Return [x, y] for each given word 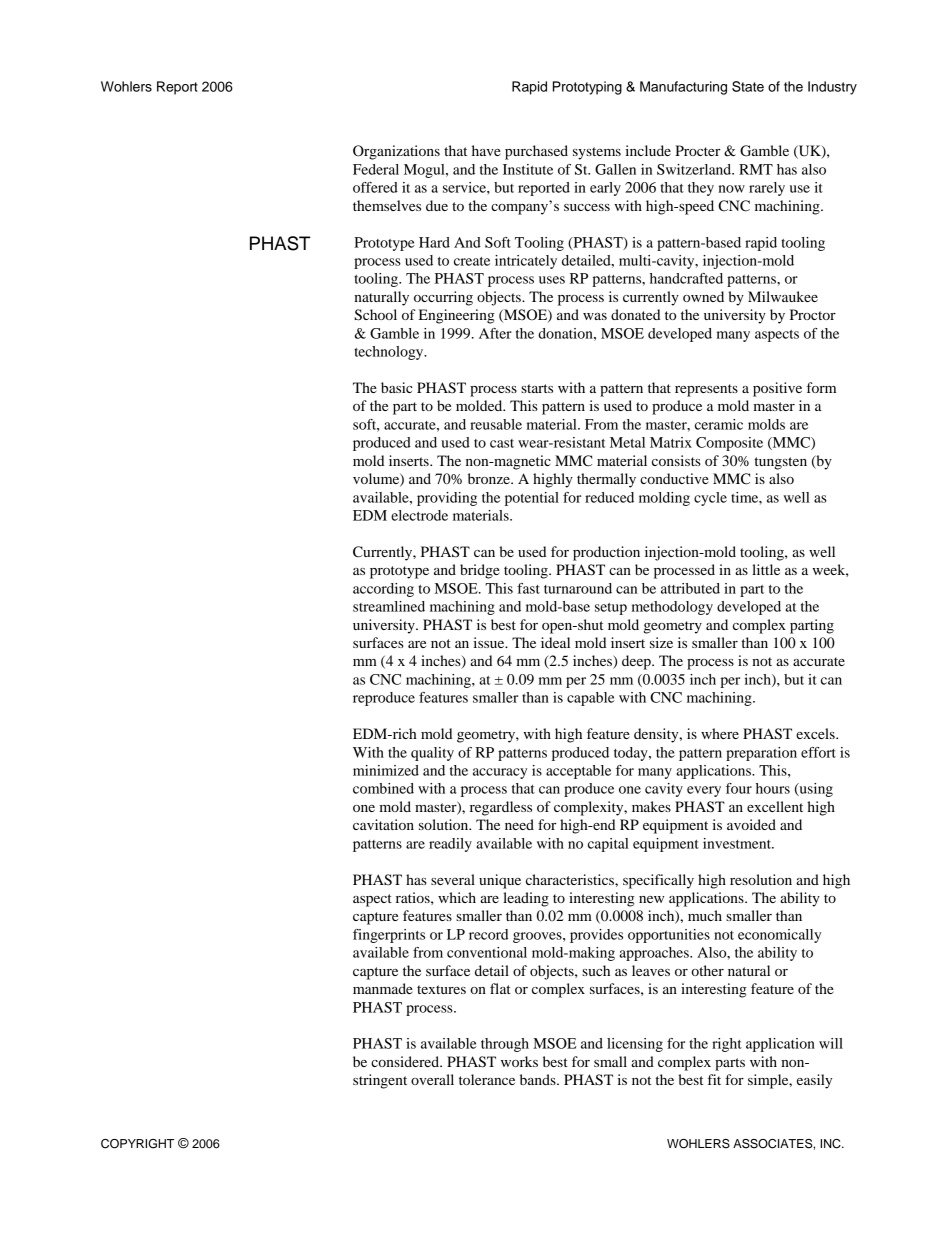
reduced [609, 497]
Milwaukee [783, 296]
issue [490, 642]
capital [608, 845]
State [748, 86]
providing [447, 499]
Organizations [396, 152]
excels [816, 733]
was [595, 316]
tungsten [780, 463]
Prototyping [587, 88]
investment [738, 843]
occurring [443, 298]
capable [591, 699]
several [453, 879]
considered [406, 1061]
